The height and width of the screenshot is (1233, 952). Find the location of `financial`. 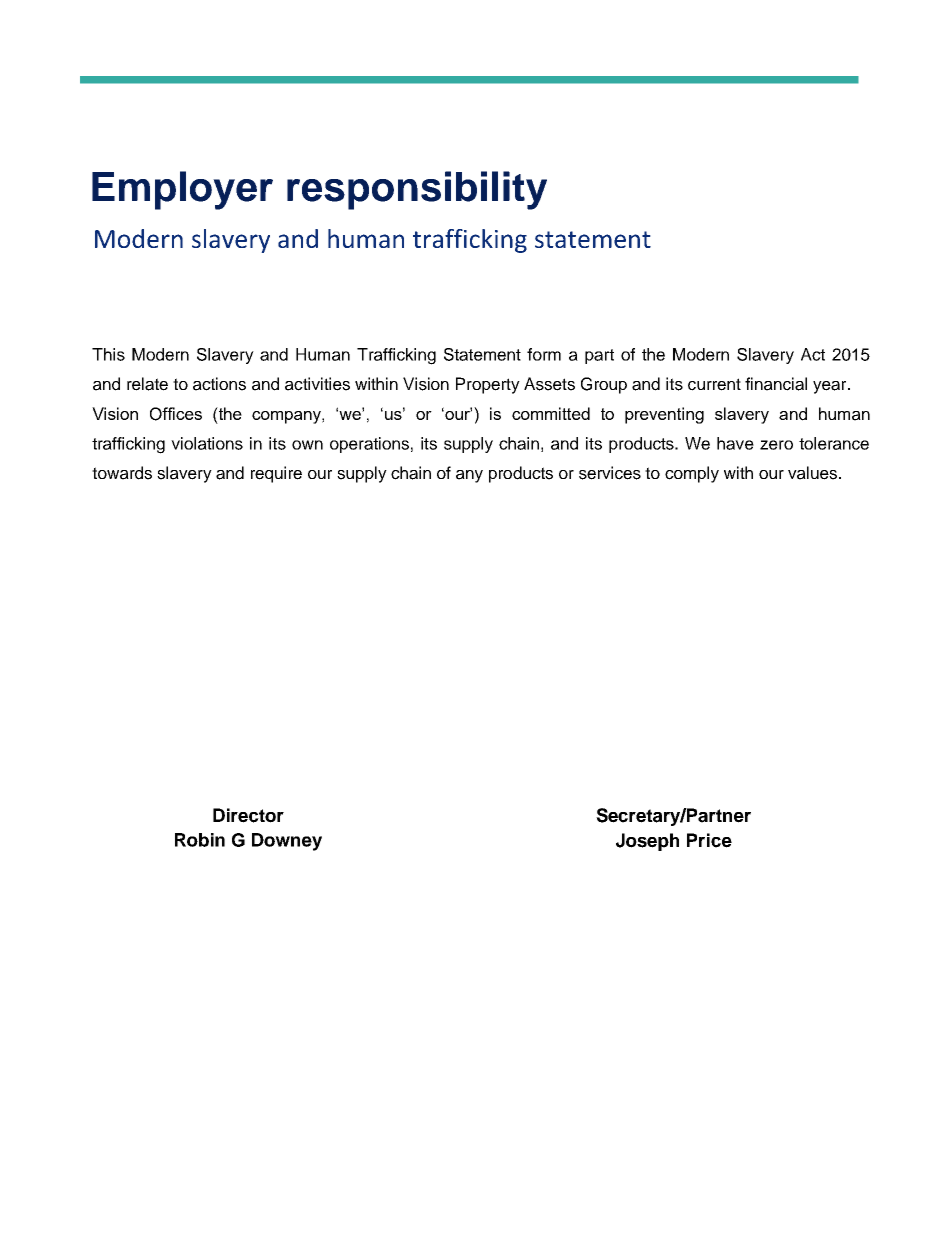

financial is located at coordinates (776, 384).
